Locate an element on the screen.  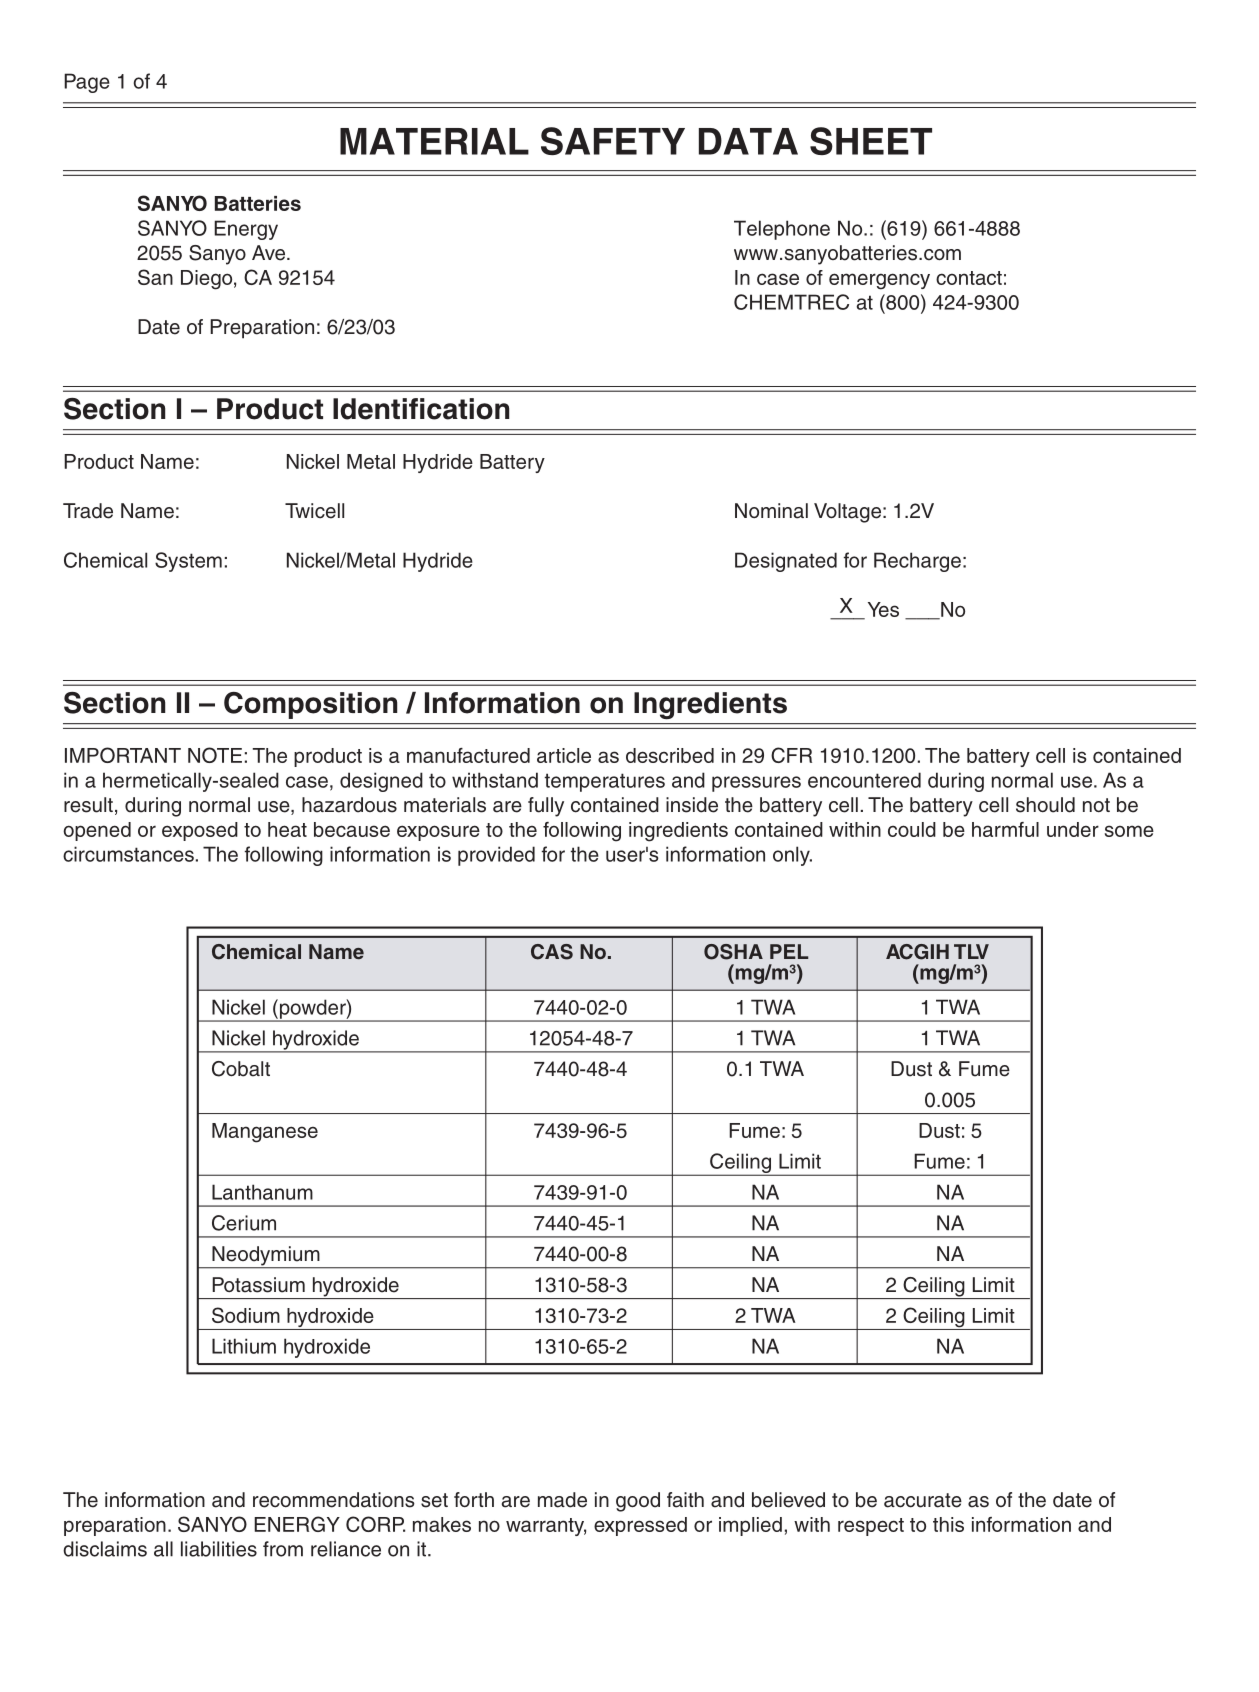
SHEET is located at coordinates (871, 141).
